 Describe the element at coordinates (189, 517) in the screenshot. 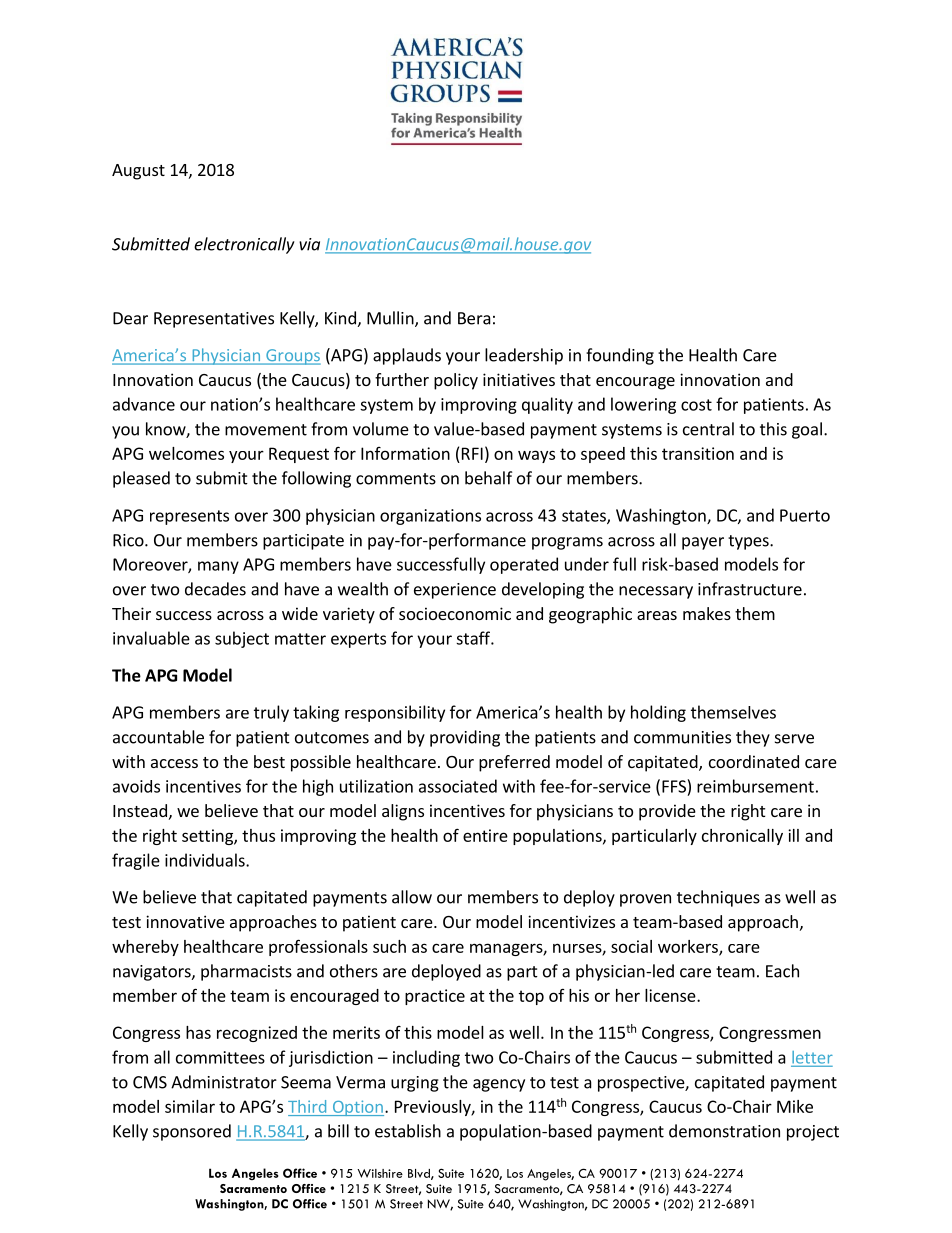

I see `represents` at that location.
